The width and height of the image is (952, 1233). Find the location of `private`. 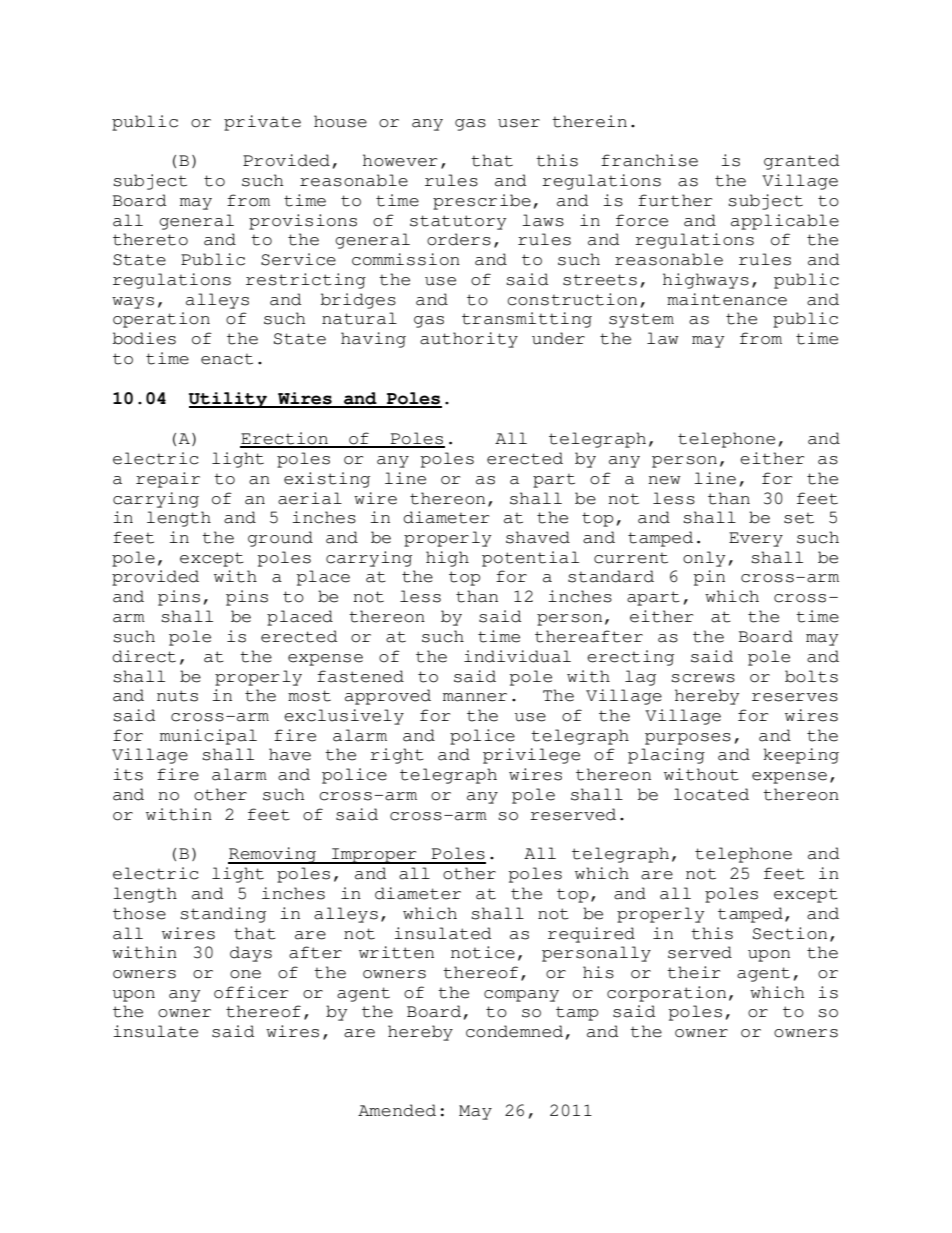

private is located at coordinates (262, 123).
